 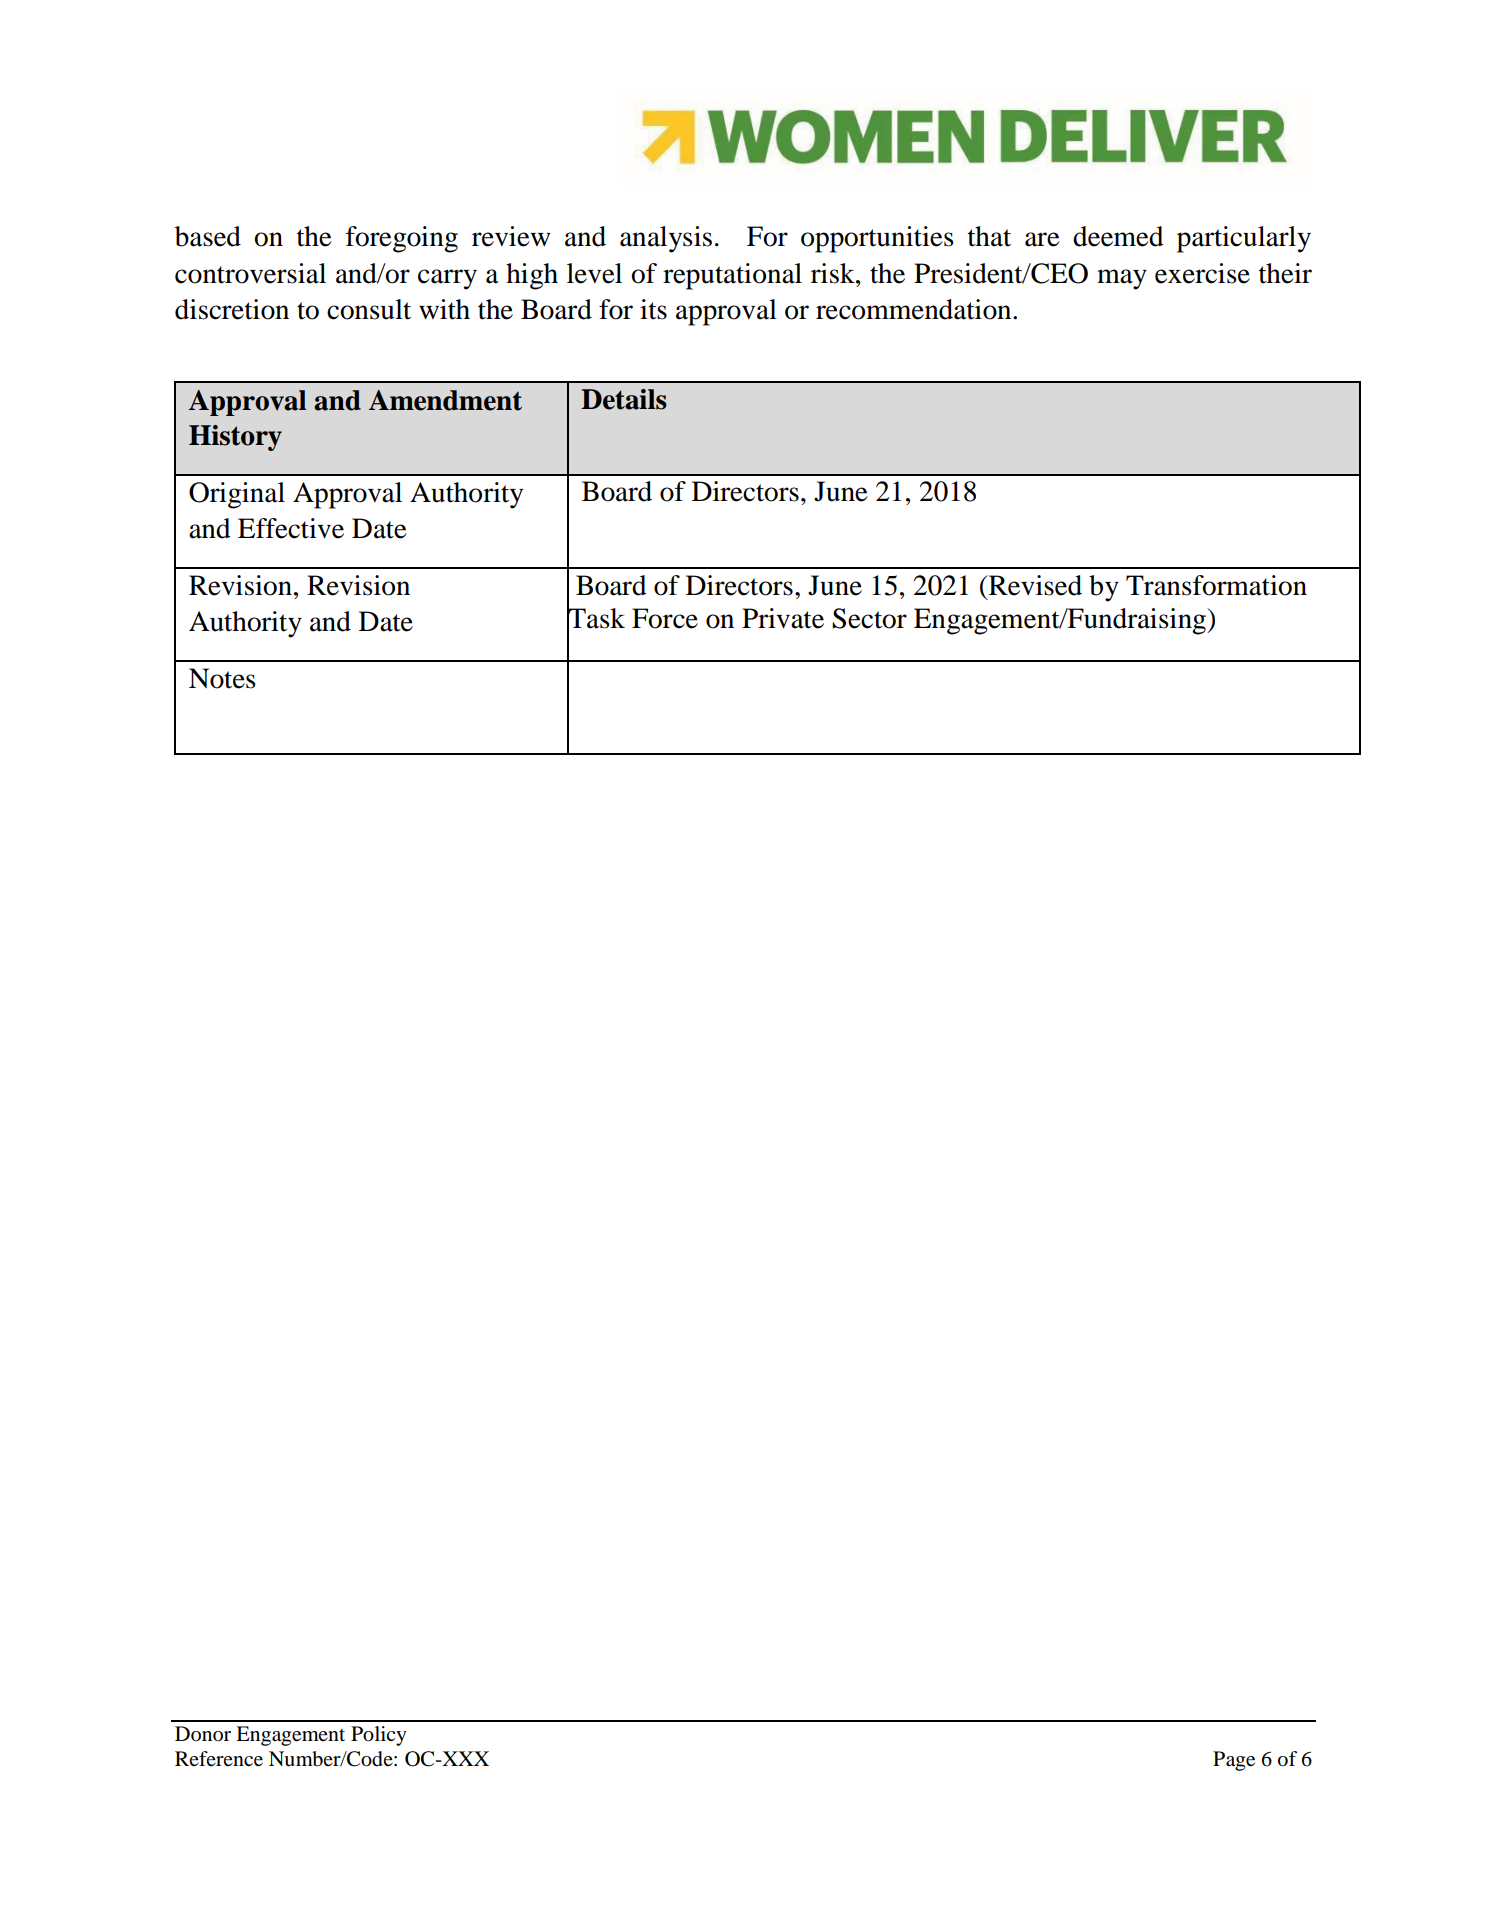 What do you see at coordinates (379, 1736) in the screenshot?
I see `Policy` at bounding box center [379, 1736].
